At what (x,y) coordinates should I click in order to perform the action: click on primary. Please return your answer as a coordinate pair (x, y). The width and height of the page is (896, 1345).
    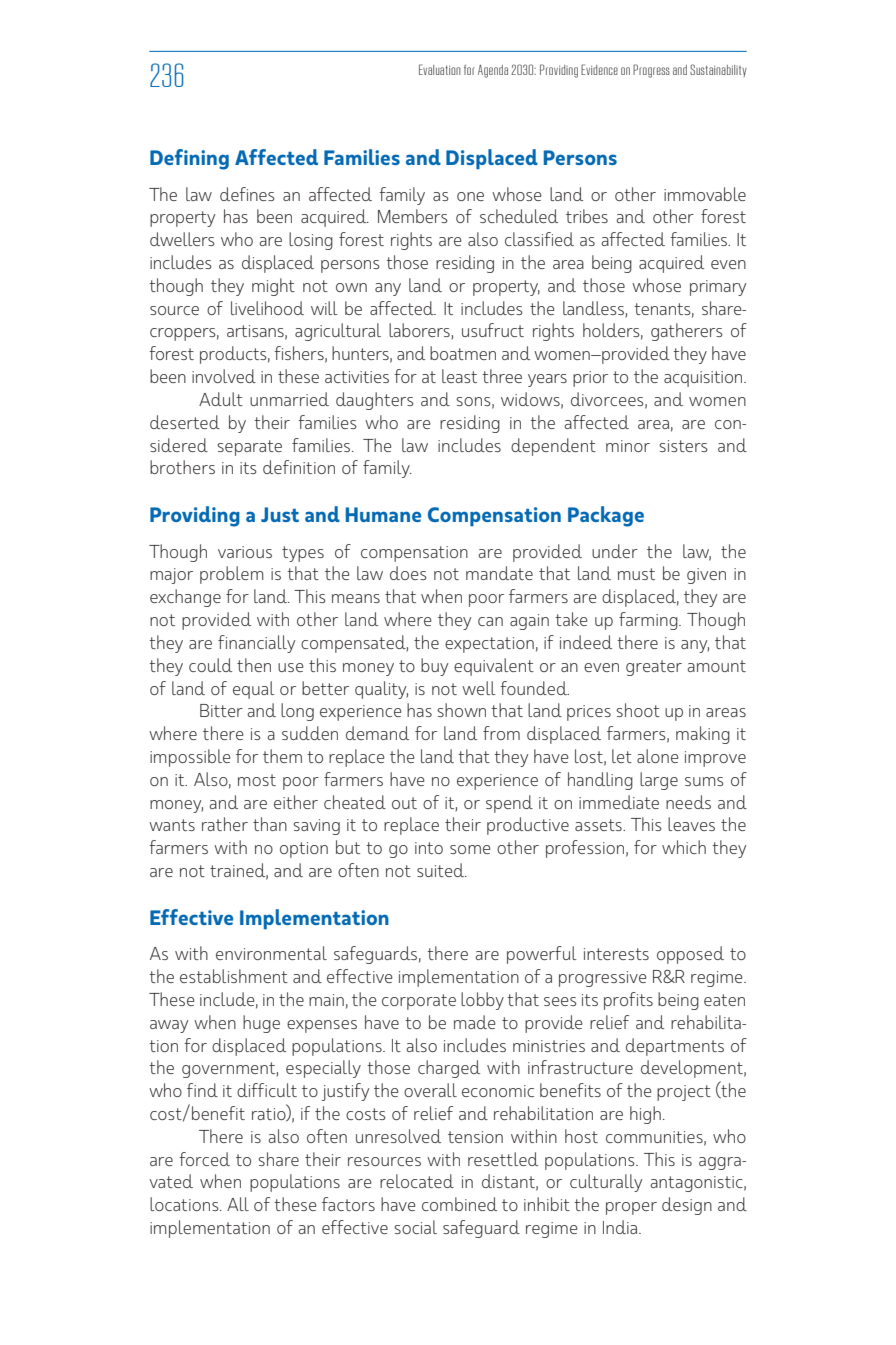
    Looking at the image, I should click on (718, 288).
